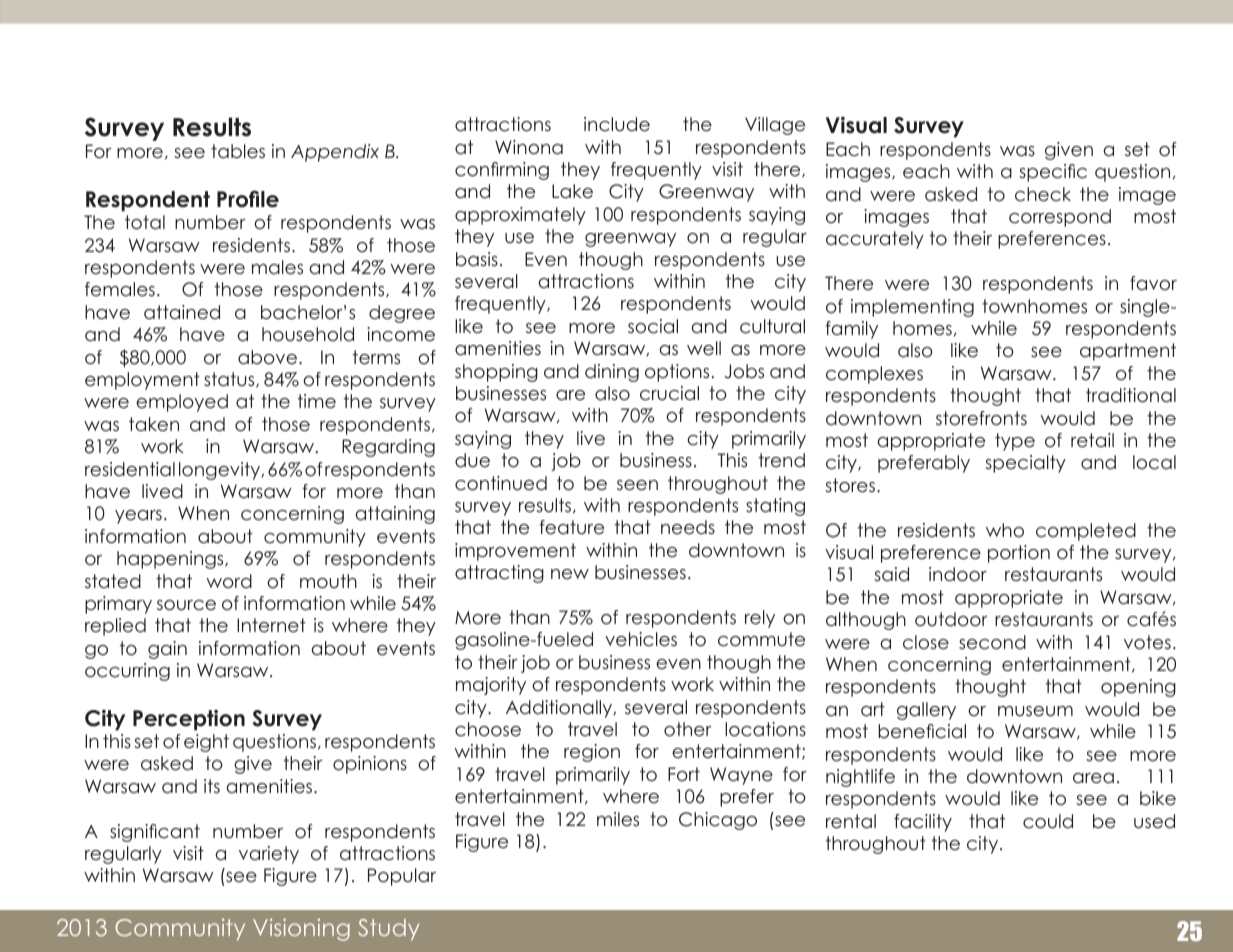 The height and width of the document is (952, 1233). What do you see at coordinates (301, 929) in the document?
I see `Visioning` at bounding box center [301, 929].
